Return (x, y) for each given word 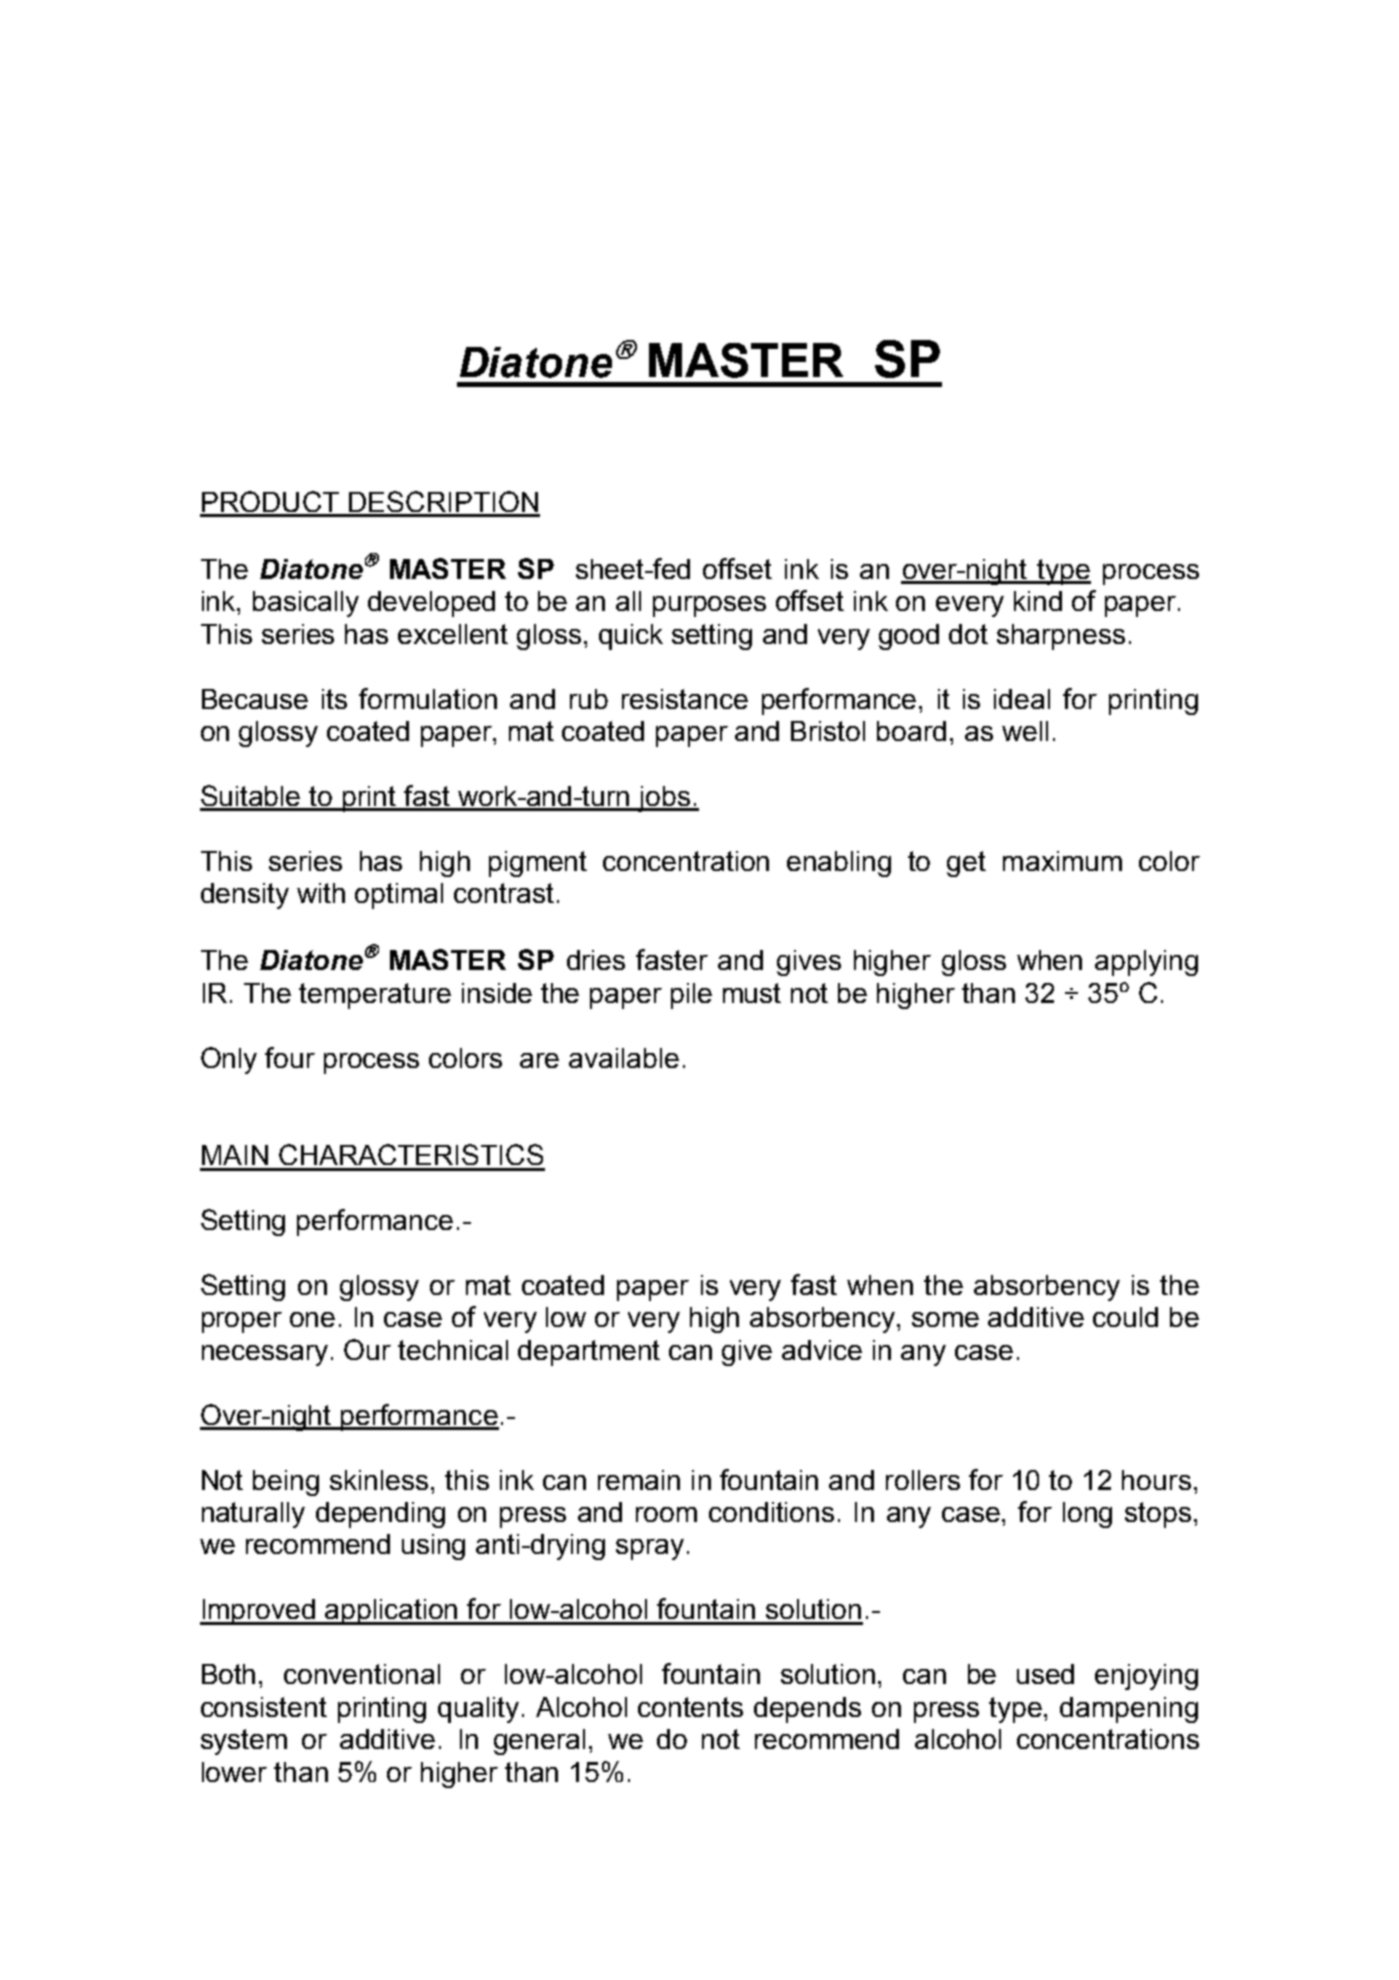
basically (306, 604)
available (624, 1058)
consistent (264, 1707)
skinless (379, 1480)
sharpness (1061, 637)
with (321, 893)
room (666, 1514)
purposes (709, 606)
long (1087, 1515)
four (290, 1057)
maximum (1062, 861)
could (1125, 1317)
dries (596, 960)
